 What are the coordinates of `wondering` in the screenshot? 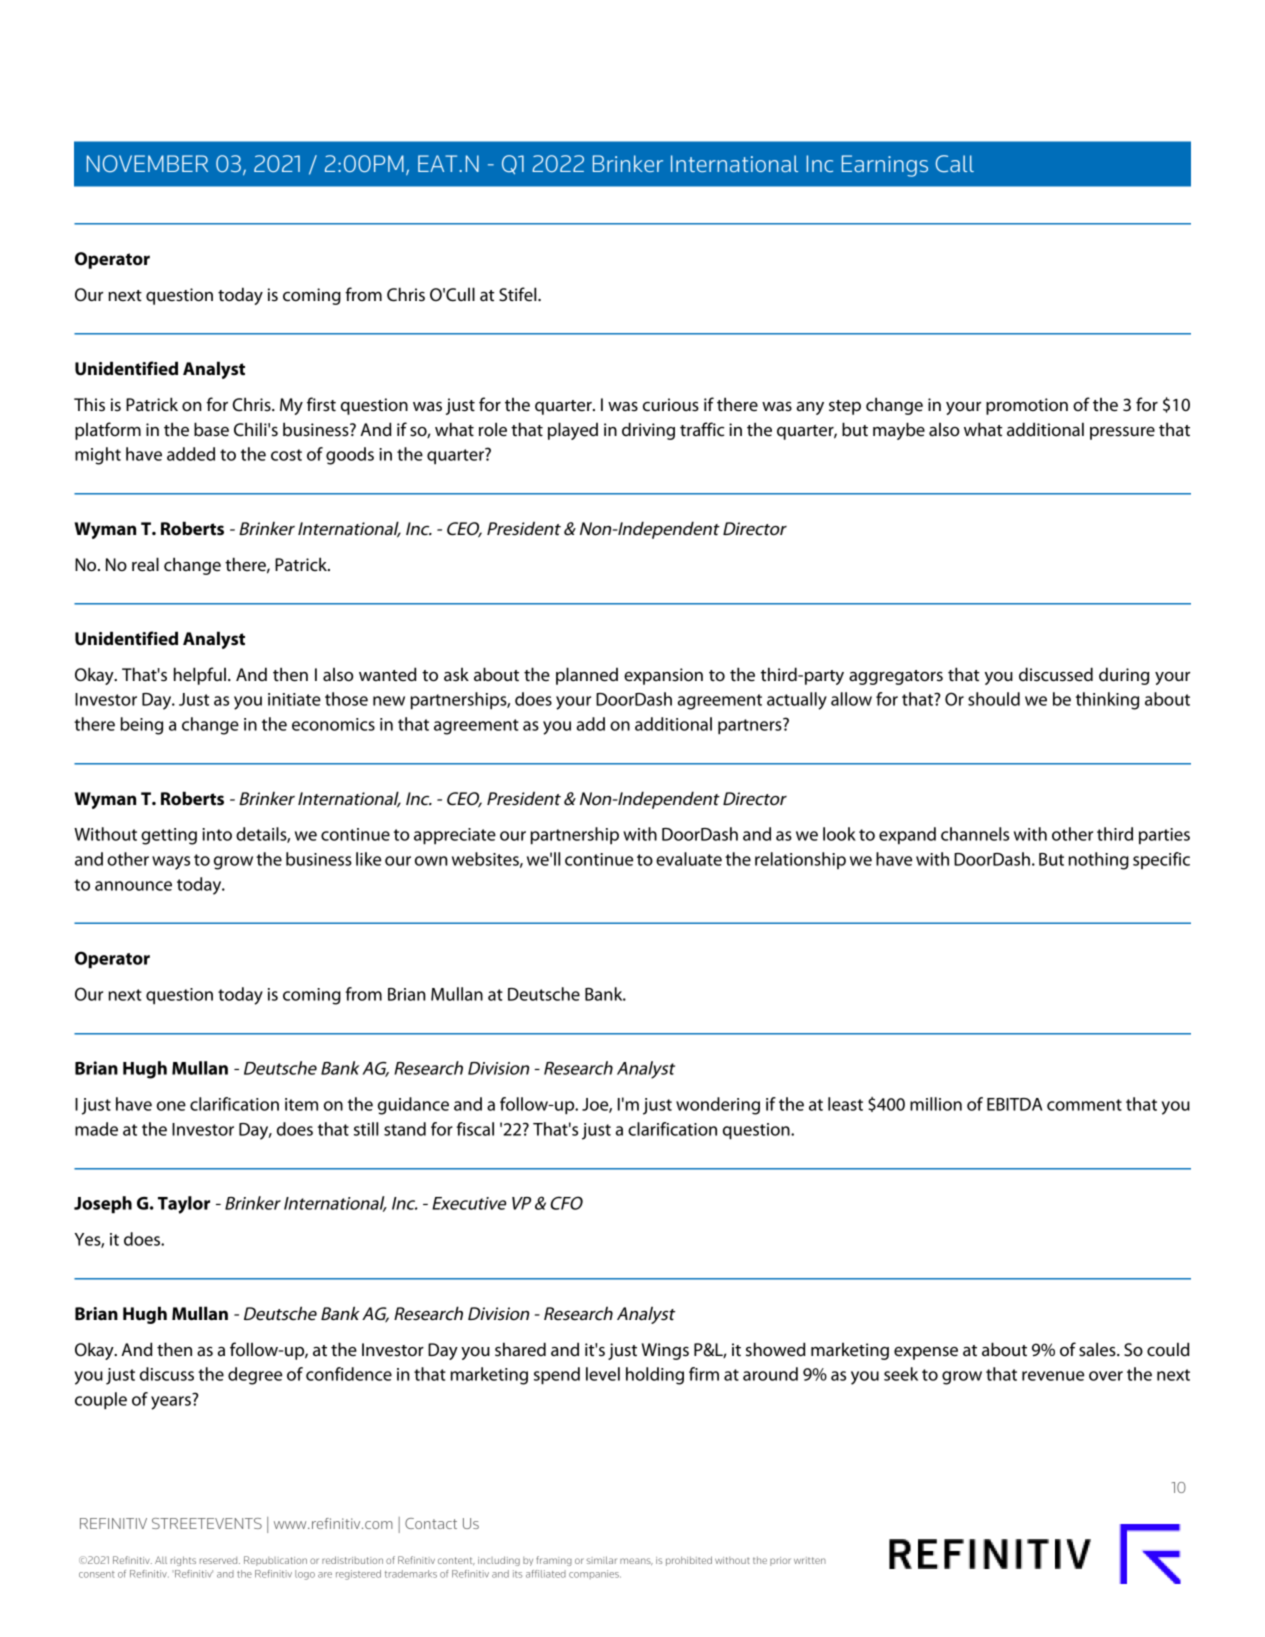 It's located at (718, 1106).
